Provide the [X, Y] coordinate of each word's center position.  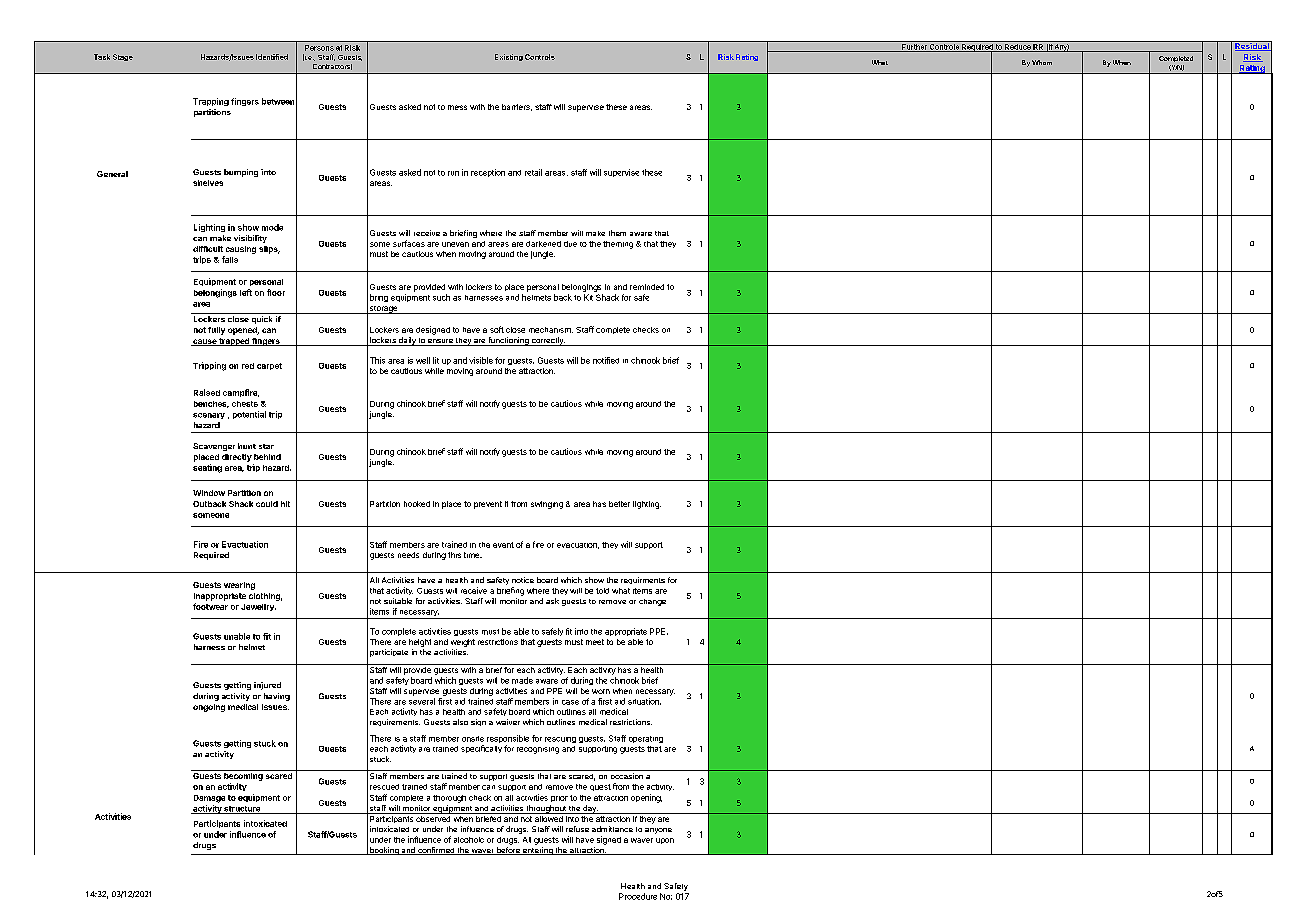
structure [242, 810]
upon [665, 841]
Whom [1042, 62]
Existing [509, 57]
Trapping [211, 102]
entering [537, 851]
